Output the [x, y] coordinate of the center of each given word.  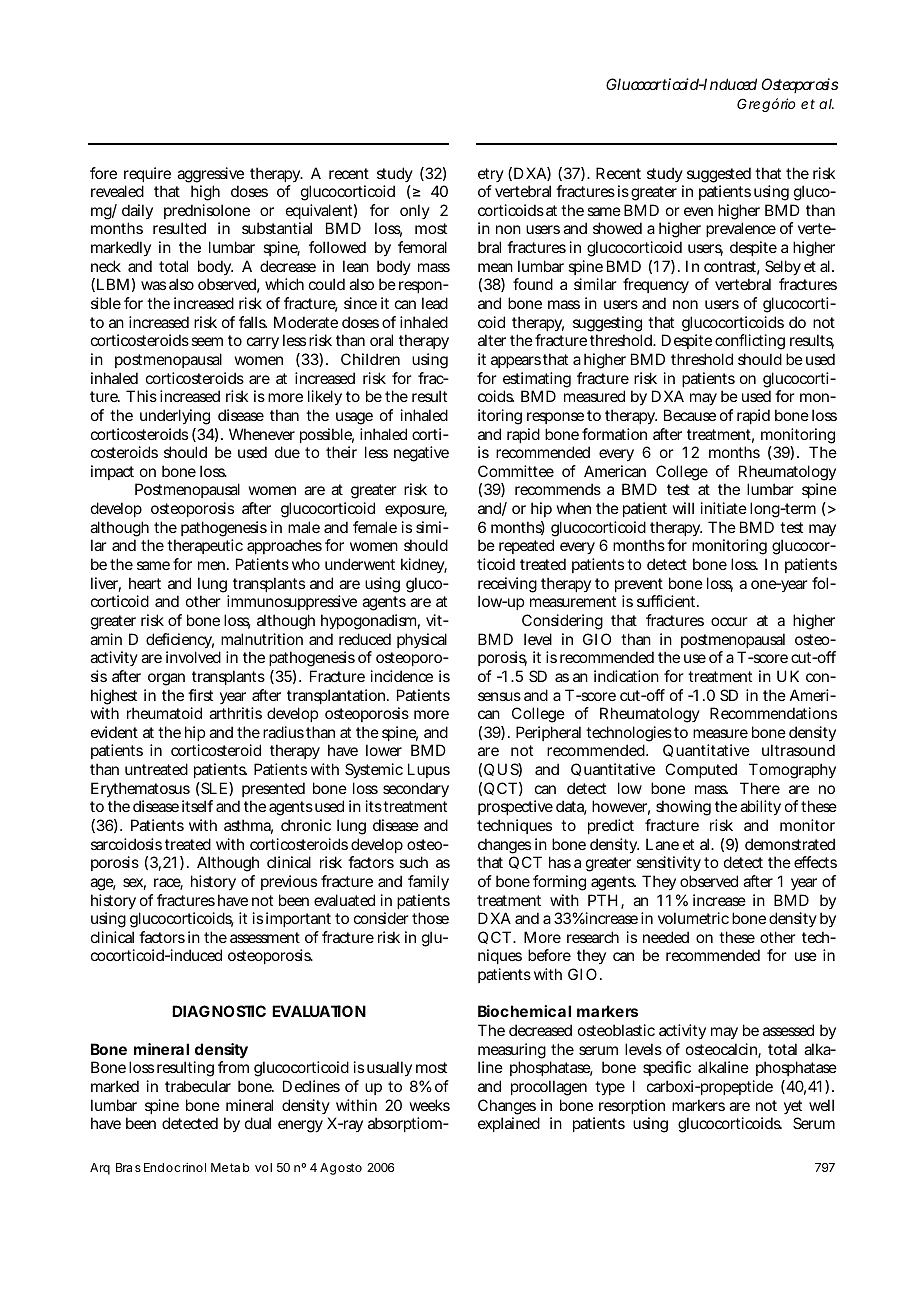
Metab [230, 1167]
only [415, 211]
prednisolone [207, 213]
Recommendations [773, 713]
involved [193, 657]
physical [422, 640]
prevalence [741, 229]
